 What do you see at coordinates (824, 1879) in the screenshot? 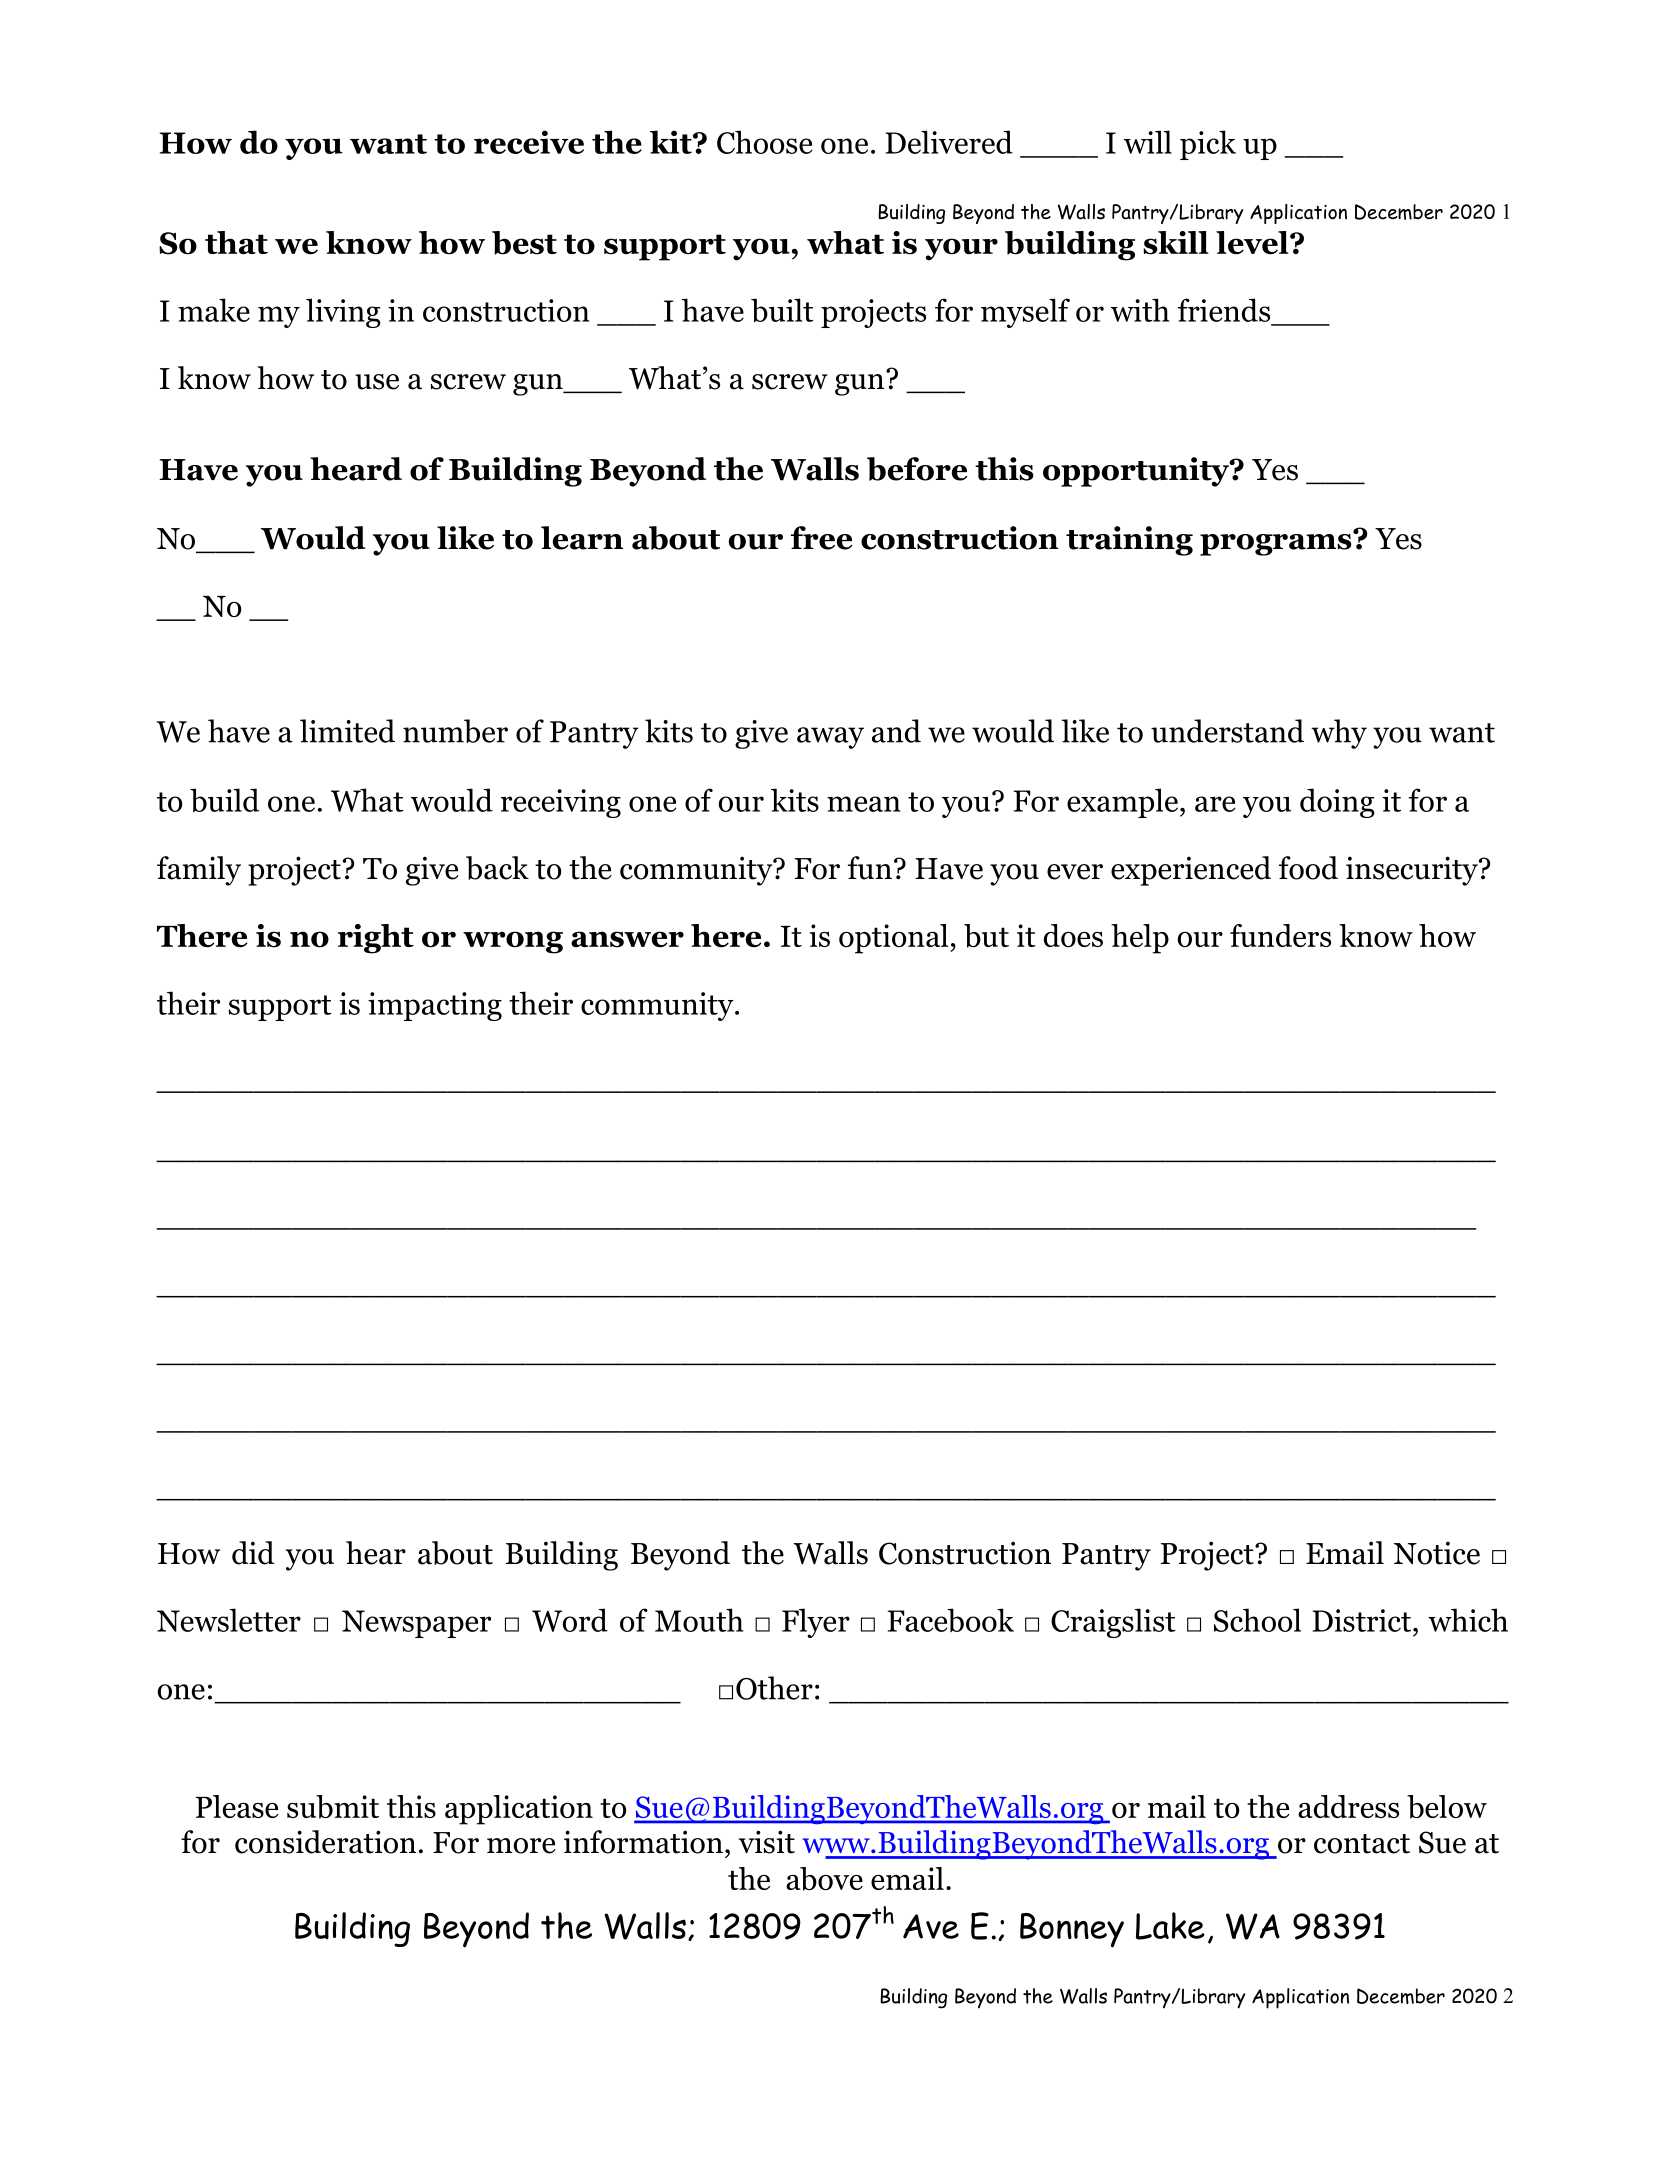
I see `above` at bounding box center [824, 1879].
